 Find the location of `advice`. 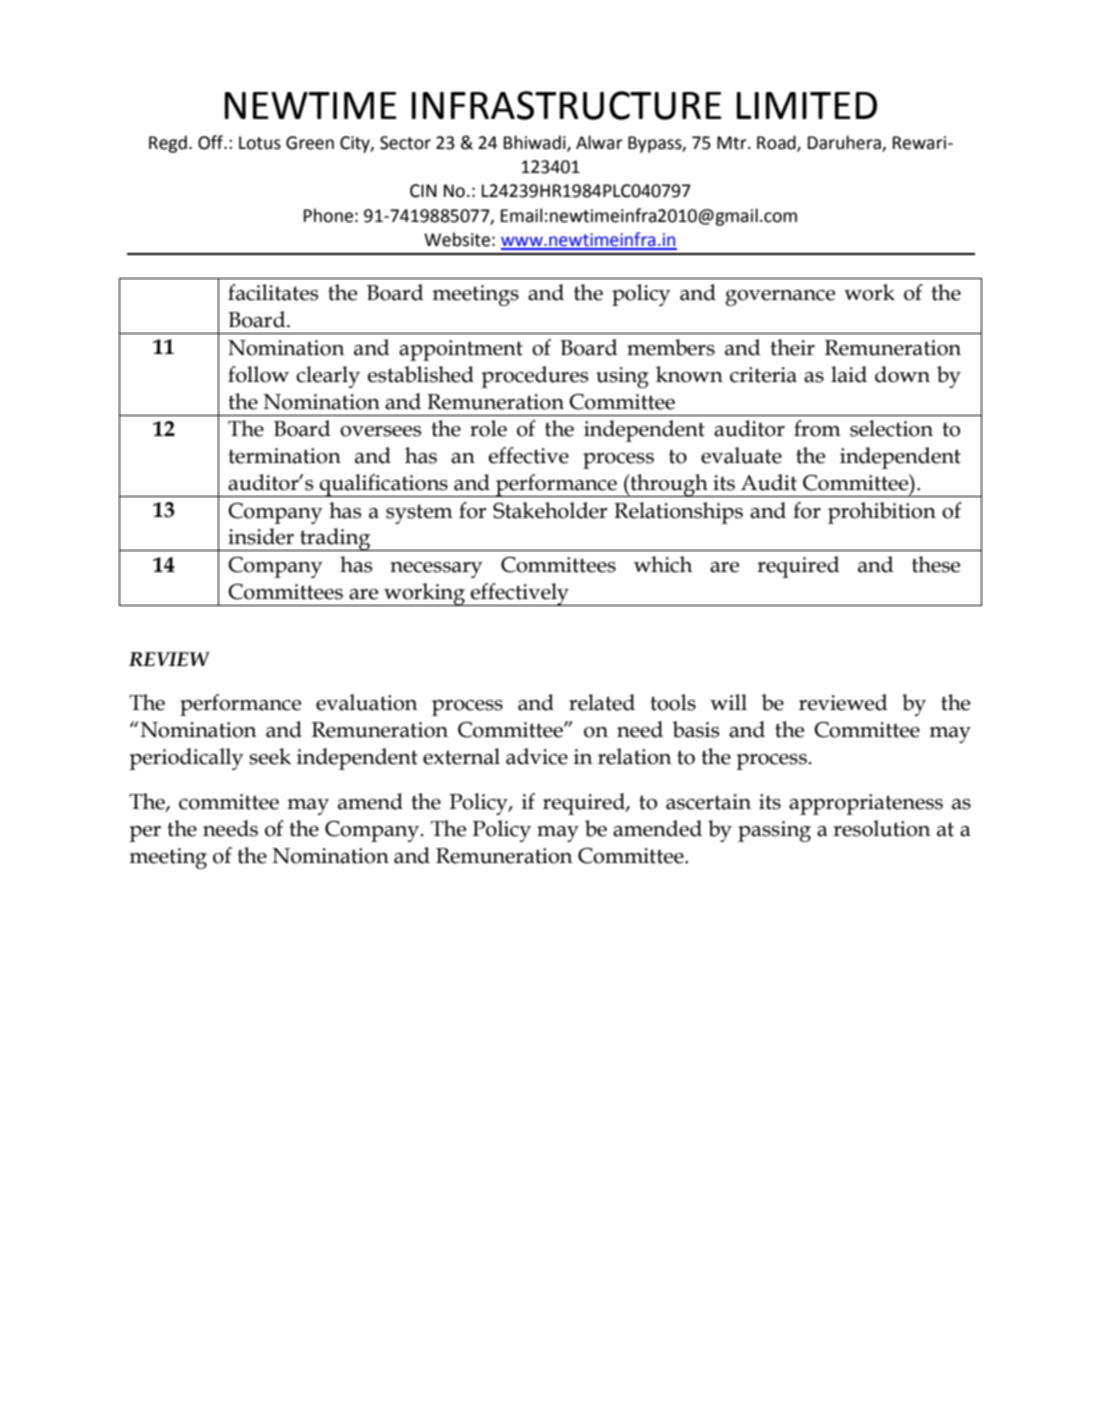

advice is located at coordinates (537, 756).
